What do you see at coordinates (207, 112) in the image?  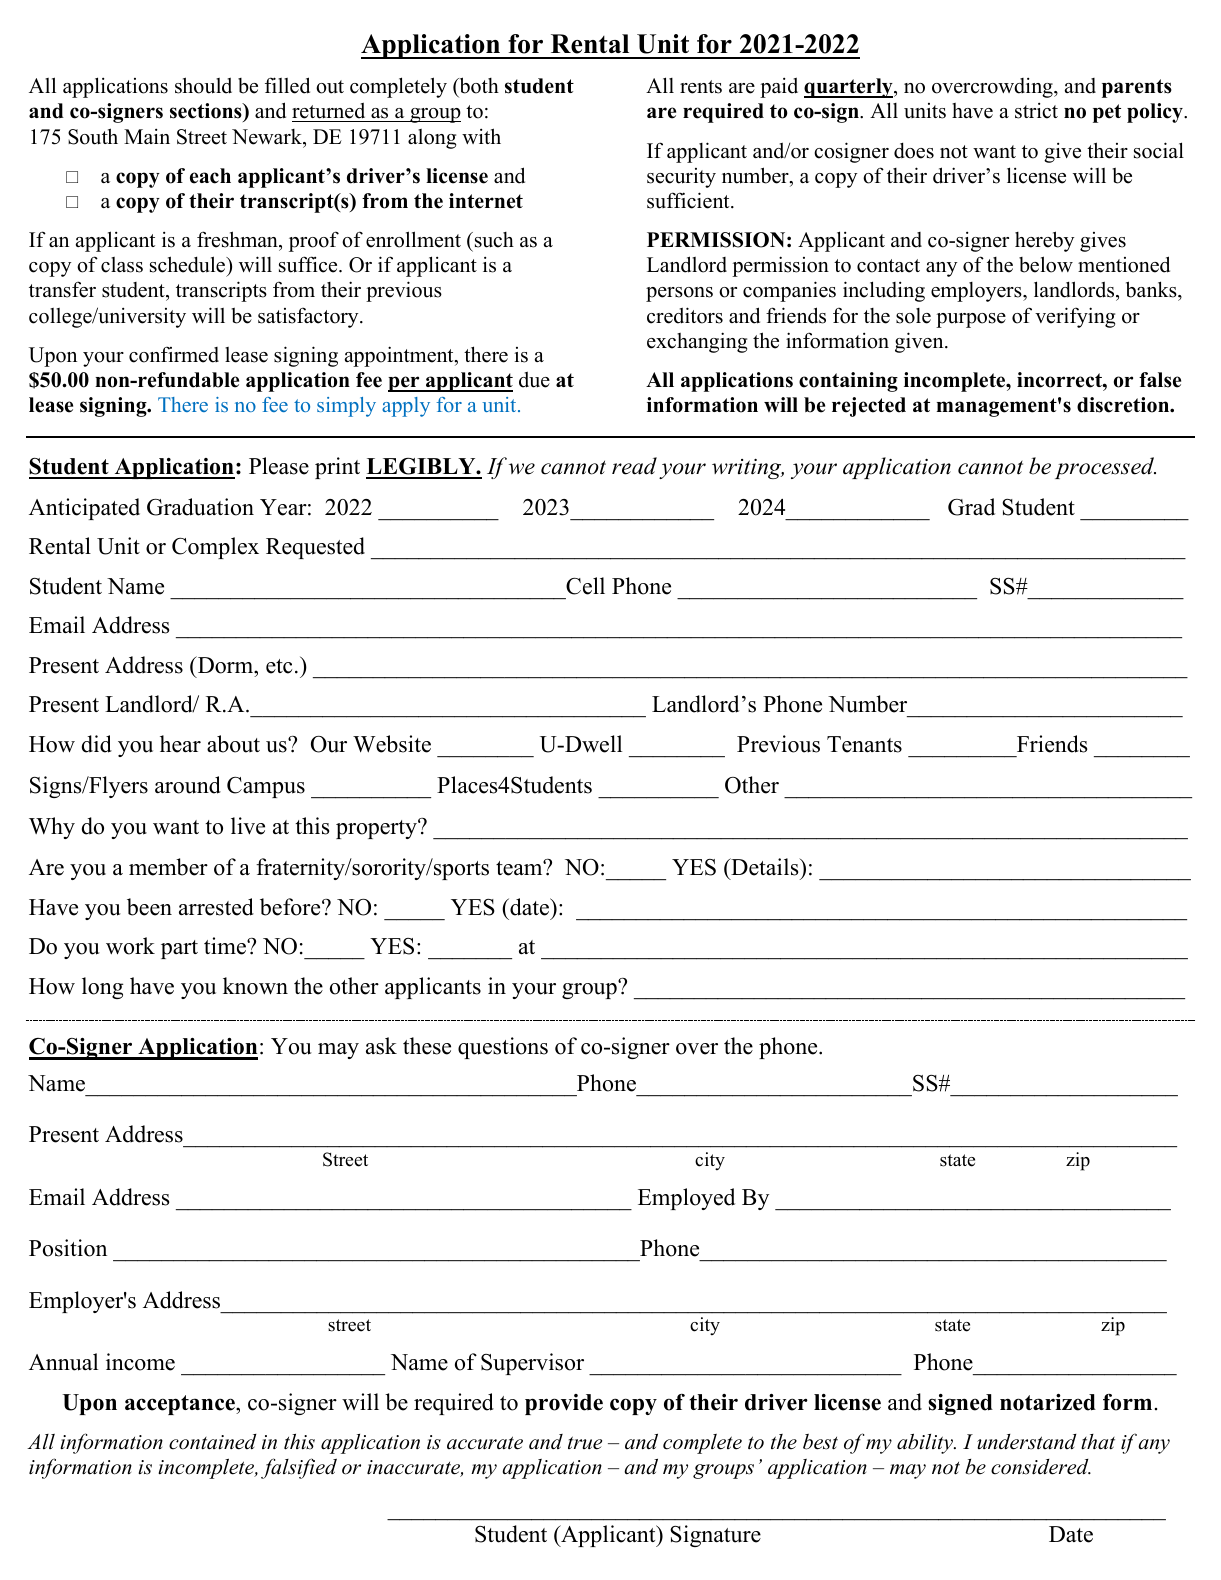 I see `sections` at bounding box center [207, 112].
